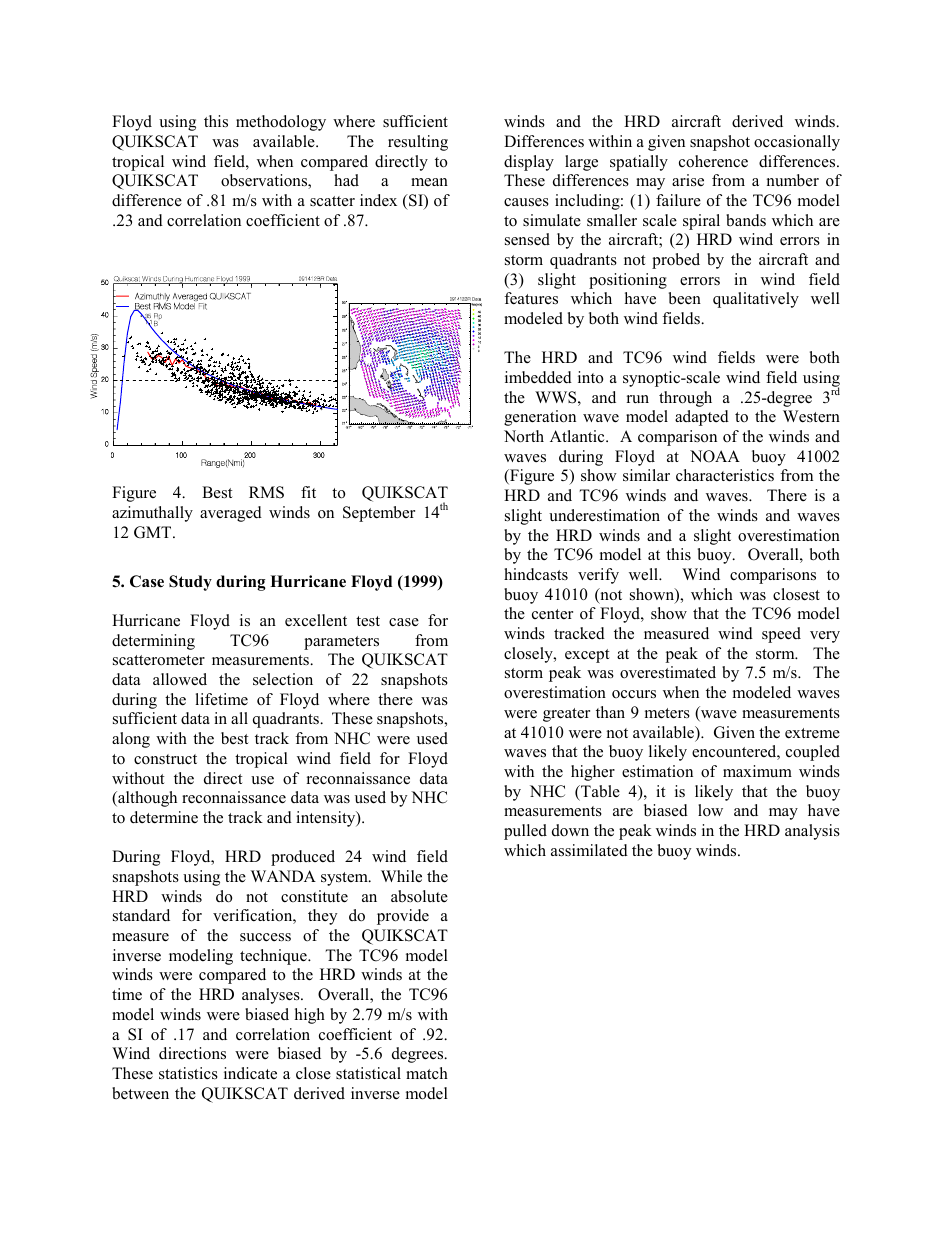 The height and width of the document is (1233, 952). What do you see at coordinates (165, 759) in the document?
I see `construct` at bounding box center [165, 759].
